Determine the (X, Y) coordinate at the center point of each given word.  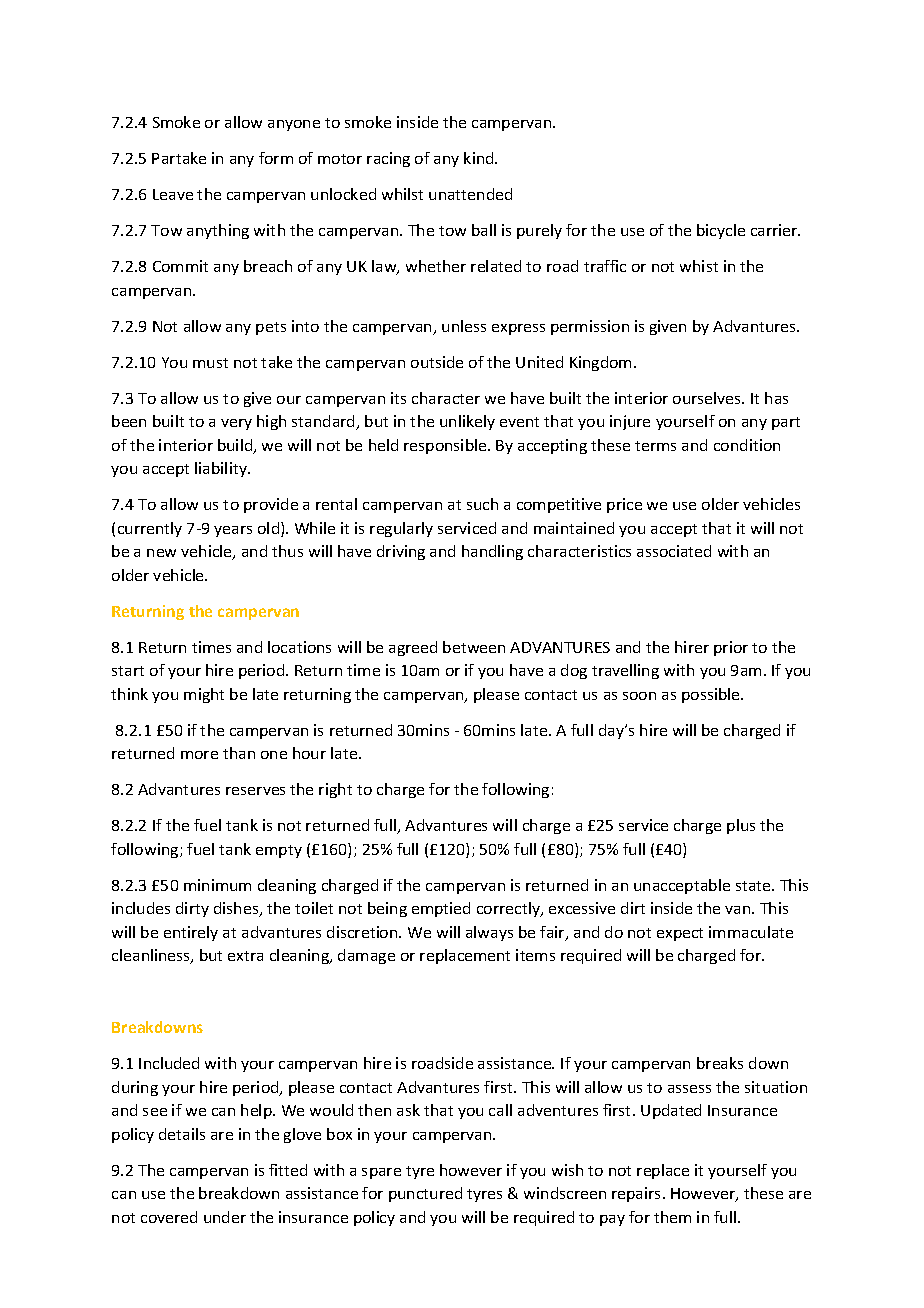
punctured (425, 1194)
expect (680, 934)
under (225, 1217)
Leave (173, 194)
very (236, 424)
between (474, 647)
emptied (441, 909)
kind (480, 158)
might (204, 695)
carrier (775, 230)
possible (712, 695)
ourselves (708, 398)
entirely (191, 933)
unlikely (467, 422)
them (672, 1217)
